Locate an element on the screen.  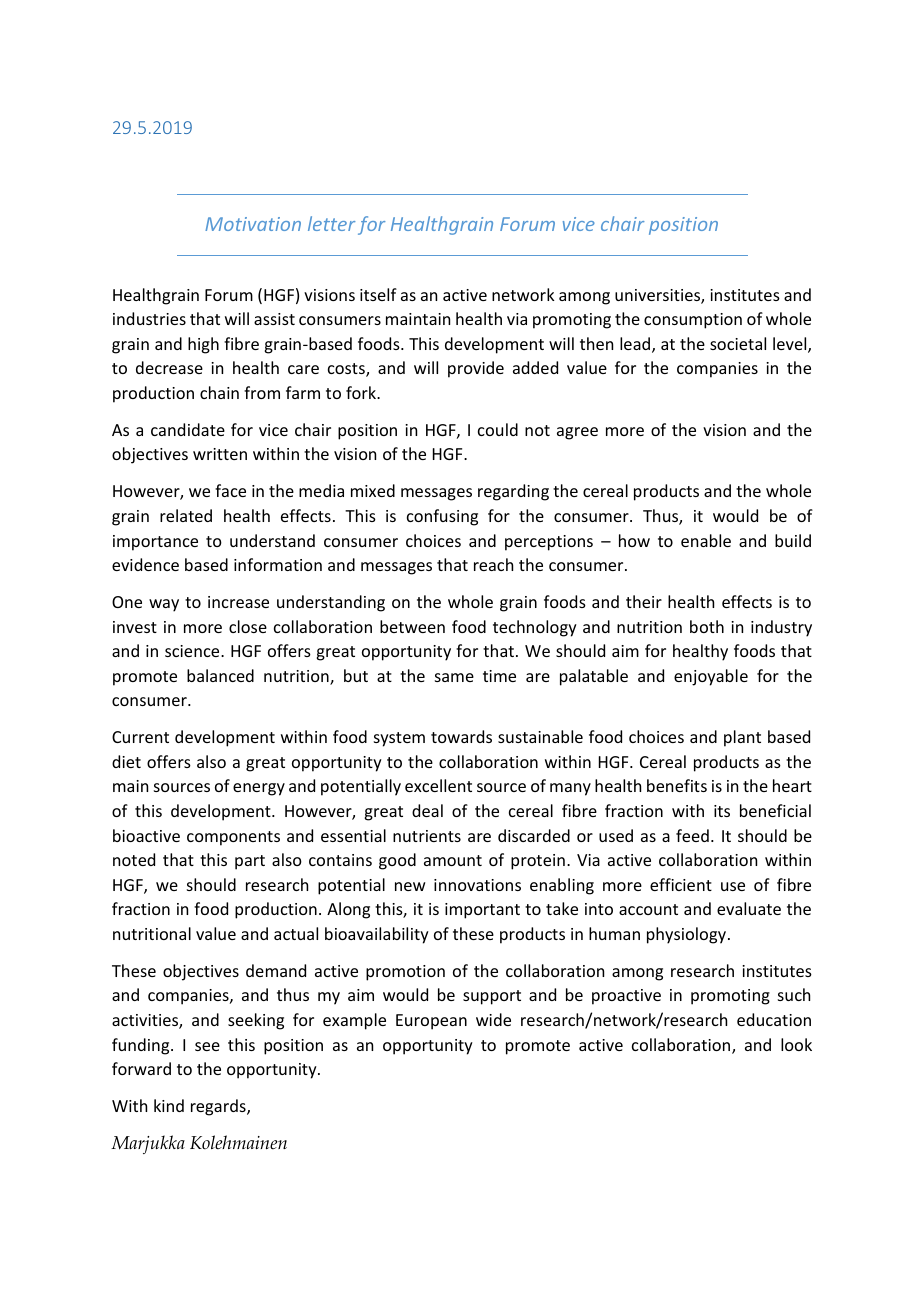
regards is located at coordinates (219, 1107).
